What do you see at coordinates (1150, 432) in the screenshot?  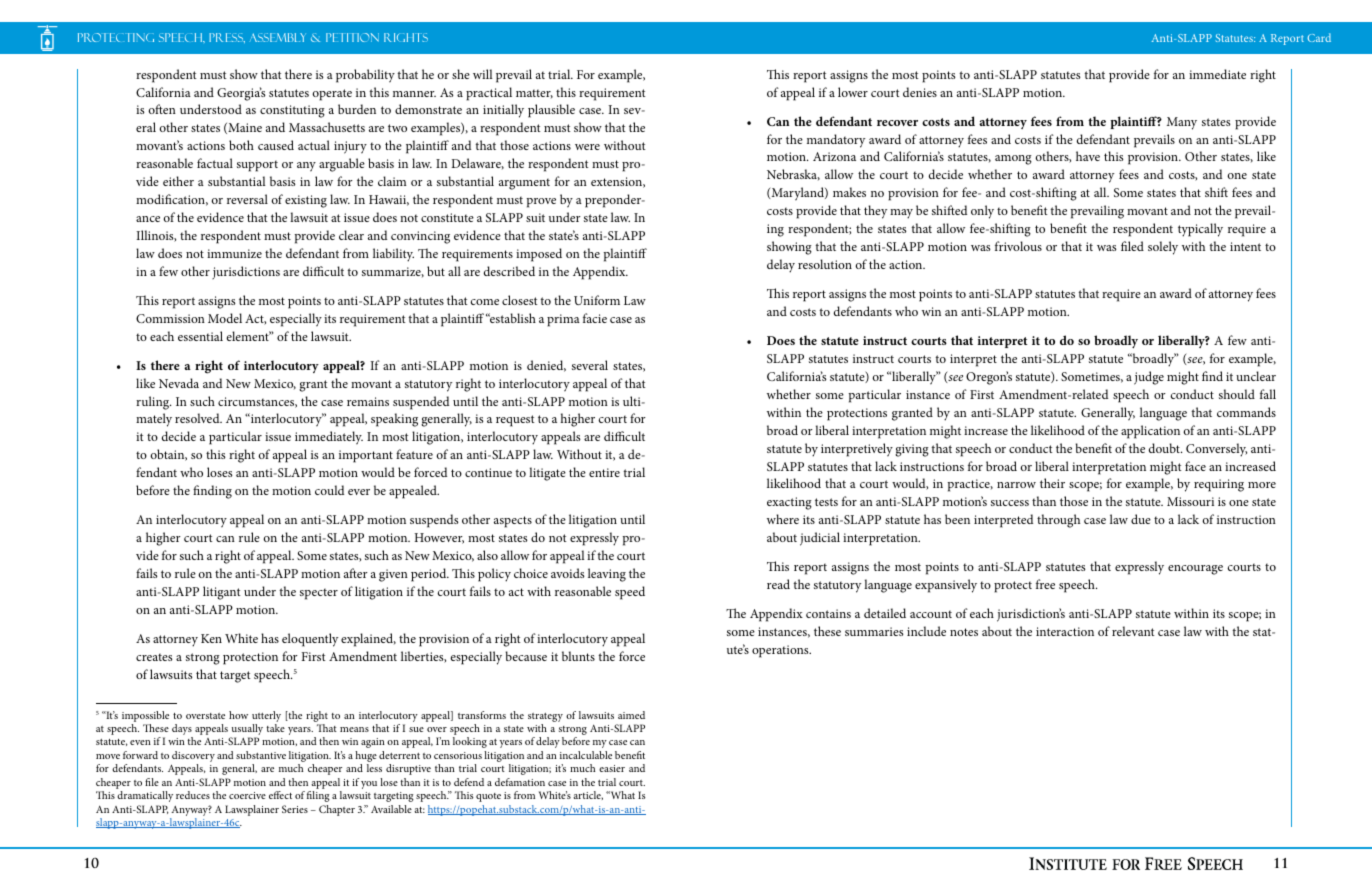 I see `application` at bounding box center [1150, 432].
